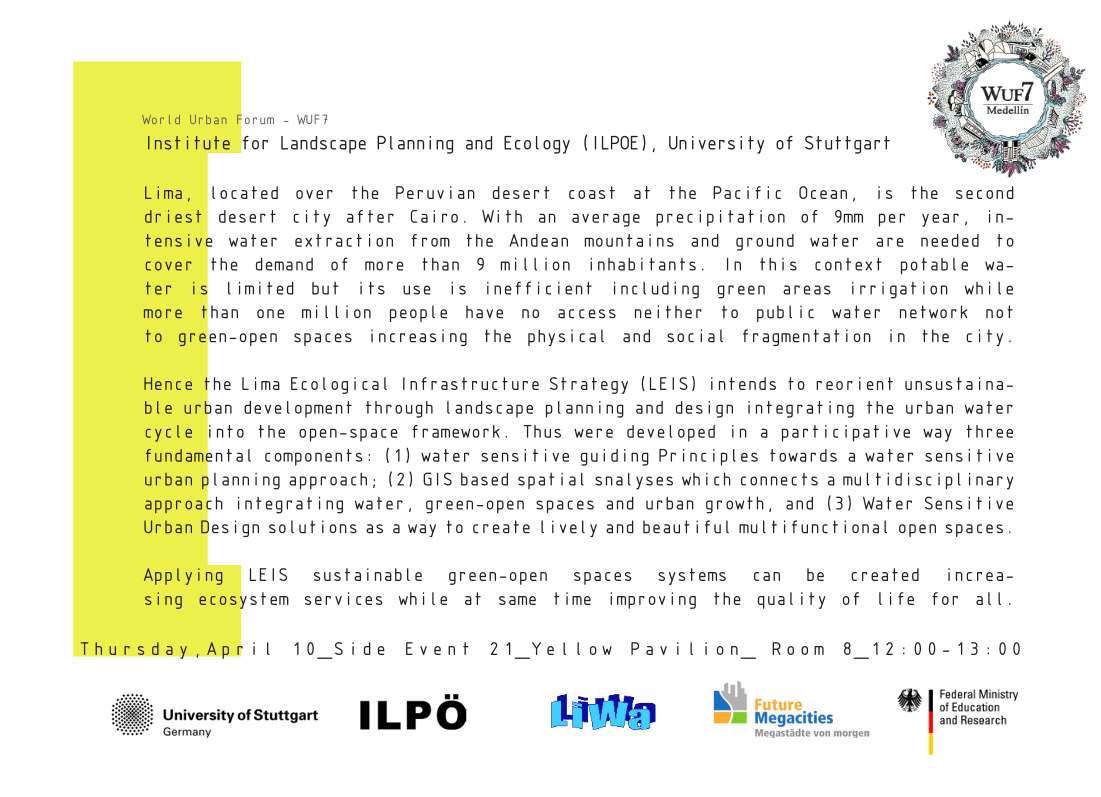  What do you see at coordinates (344, 240) in the document?
I see `extraction` at bounding box center [344, 240].
